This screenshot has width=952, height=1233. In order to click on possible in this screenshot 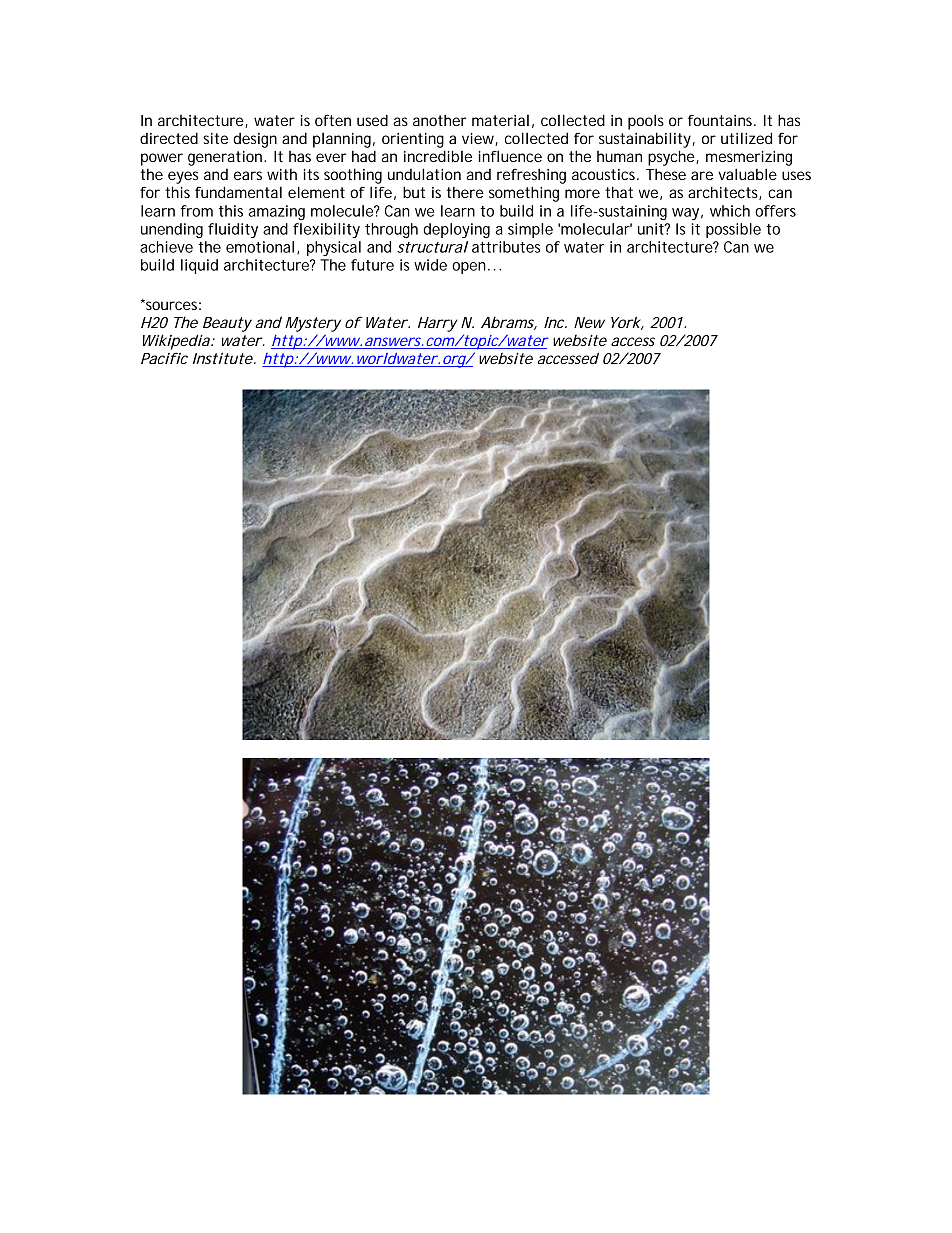, I will do `click(733, 230)`.
